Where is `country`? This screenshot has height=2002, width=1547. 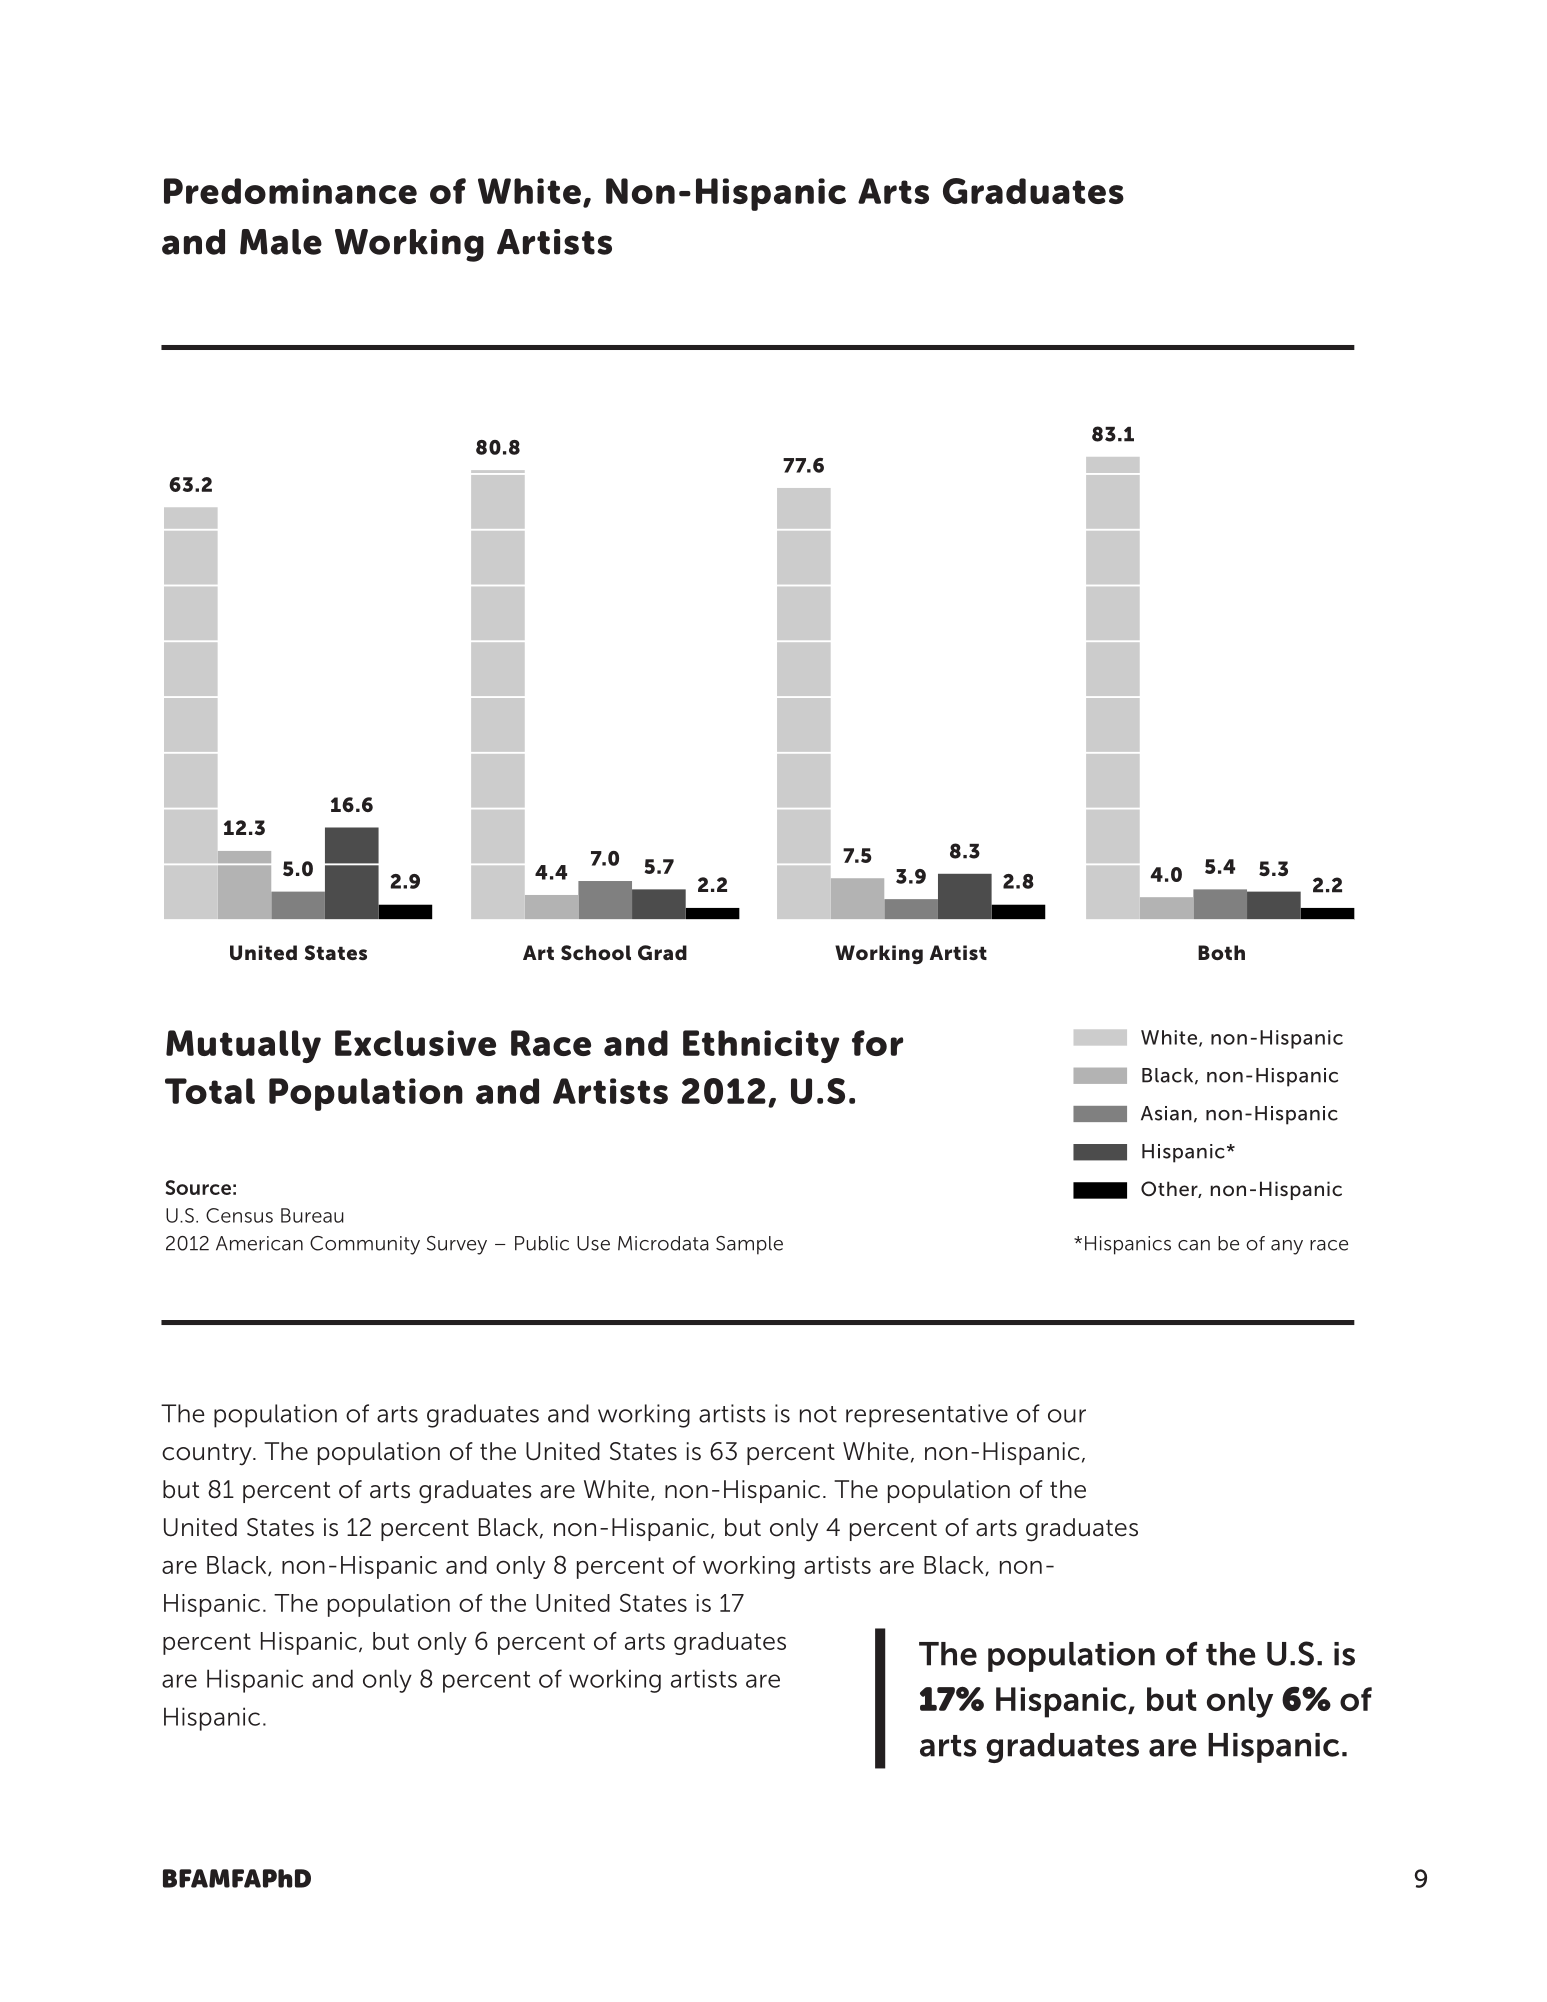
country is located at coordinates (208, 1455).
